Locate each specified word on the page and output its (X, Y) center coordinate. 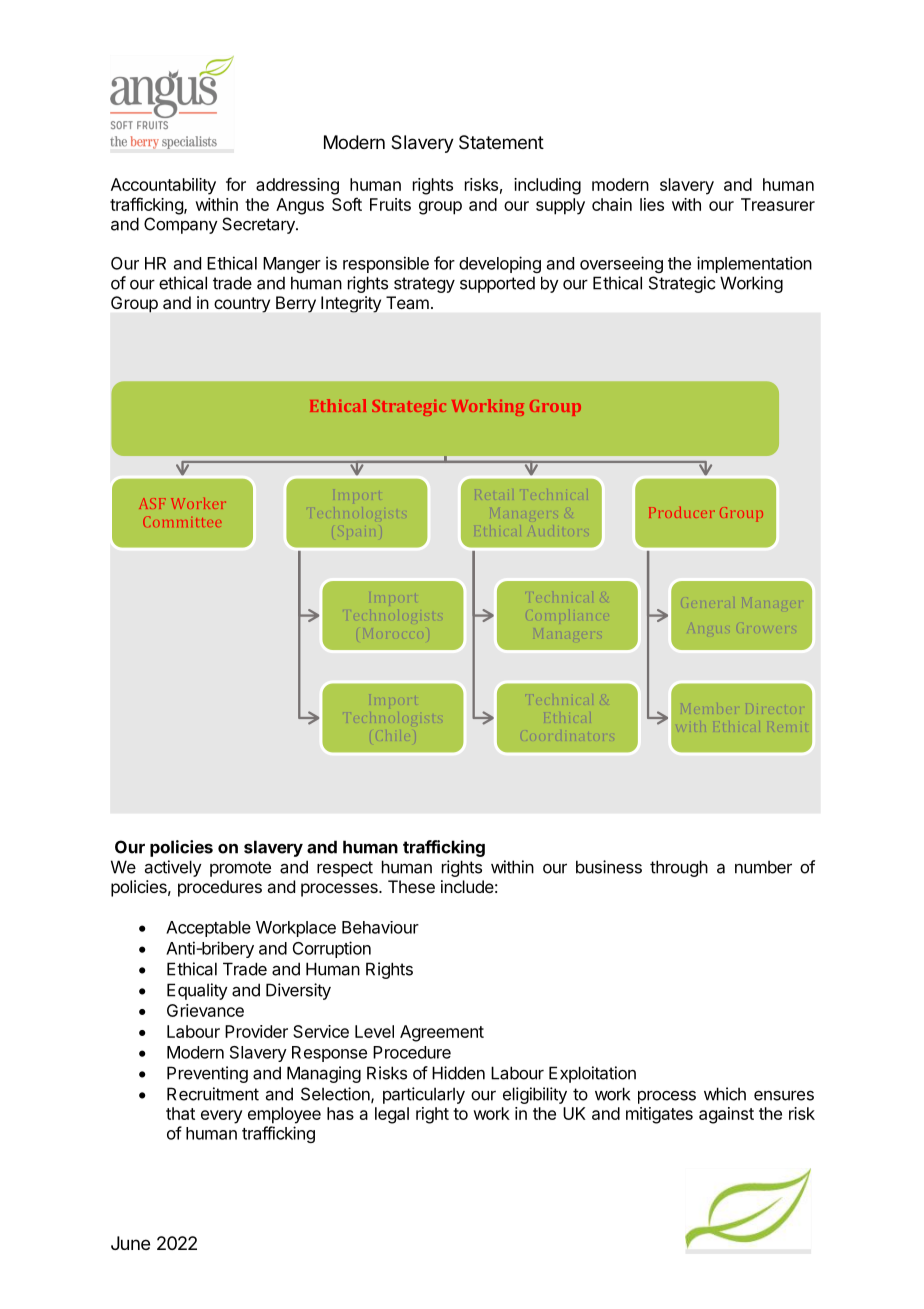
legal (392, 1115)
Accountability (163, 186)
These (411, 886)
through (679, 868)
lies (652, 204)
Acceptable (208, 929)
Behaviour (380, 927)
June (130, 1243)
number (763, 867)
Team (407, 302)
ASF (152, 503)
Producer (682, 512)
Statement (501, 142)
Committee (182, 521)
